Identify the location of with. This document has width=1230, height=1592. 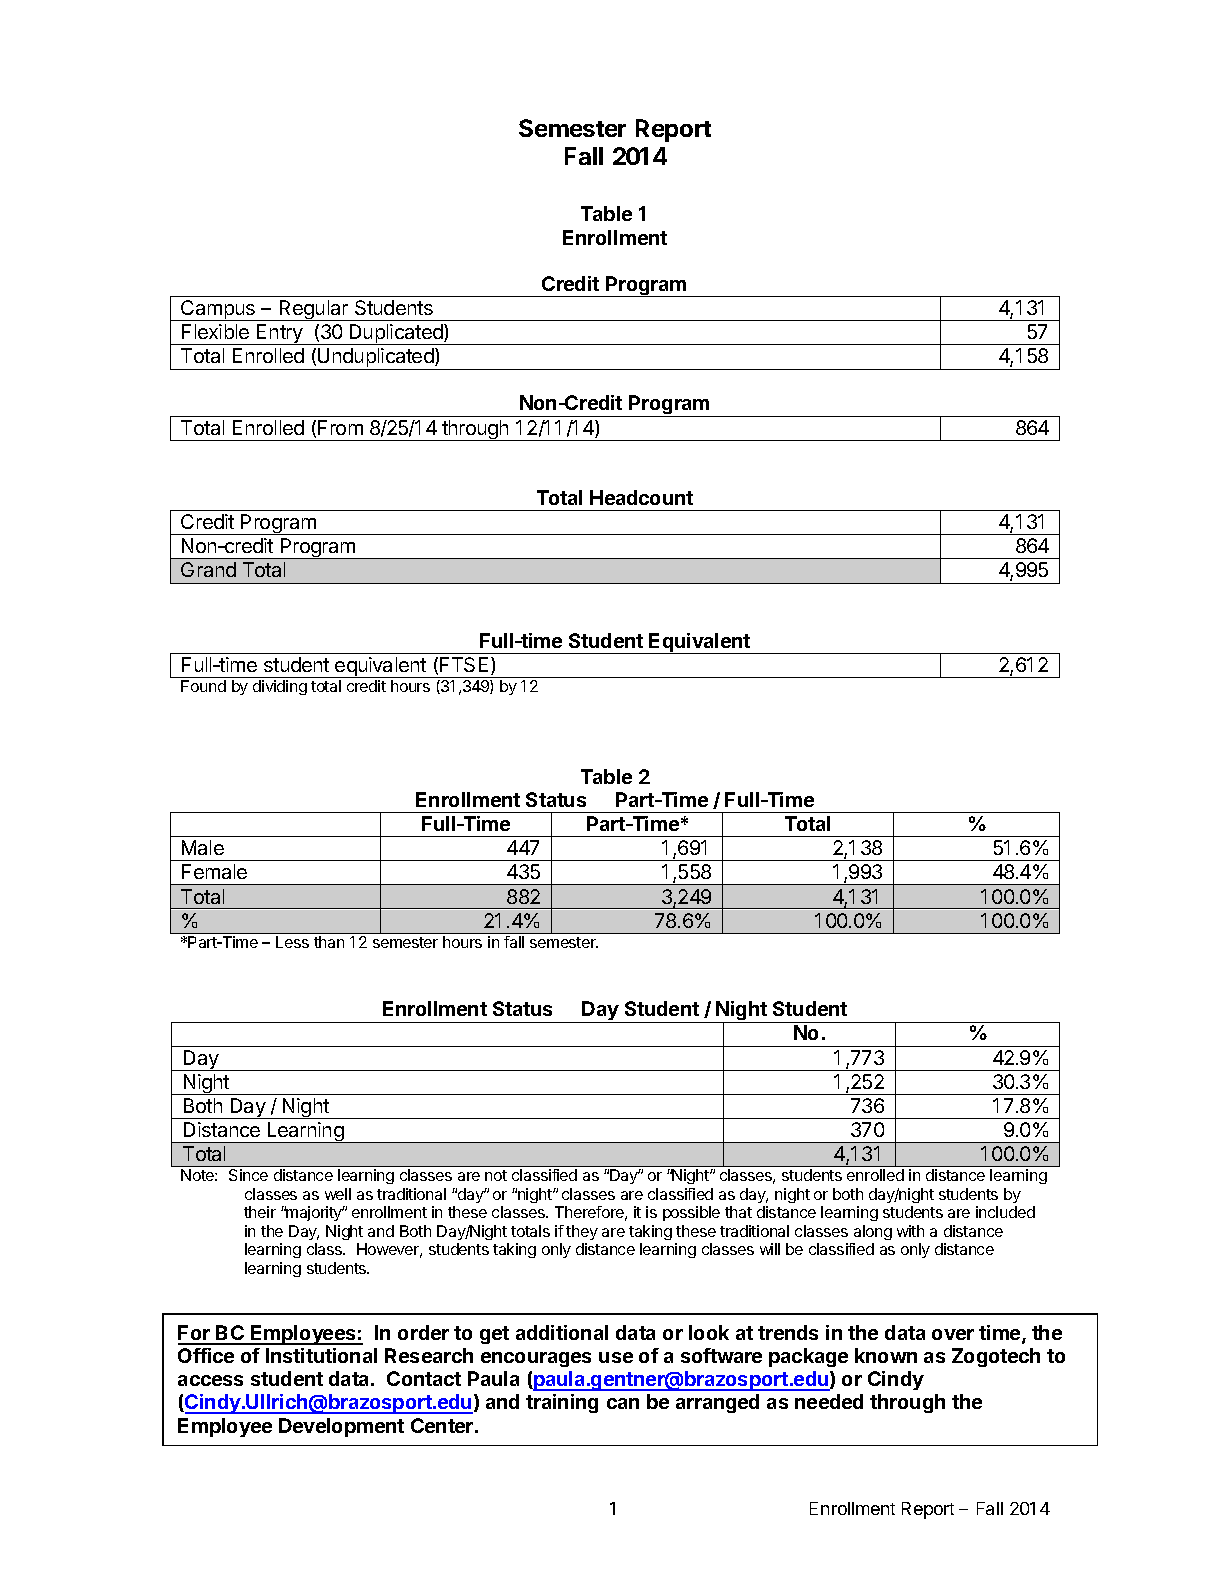
(910, 1231).
